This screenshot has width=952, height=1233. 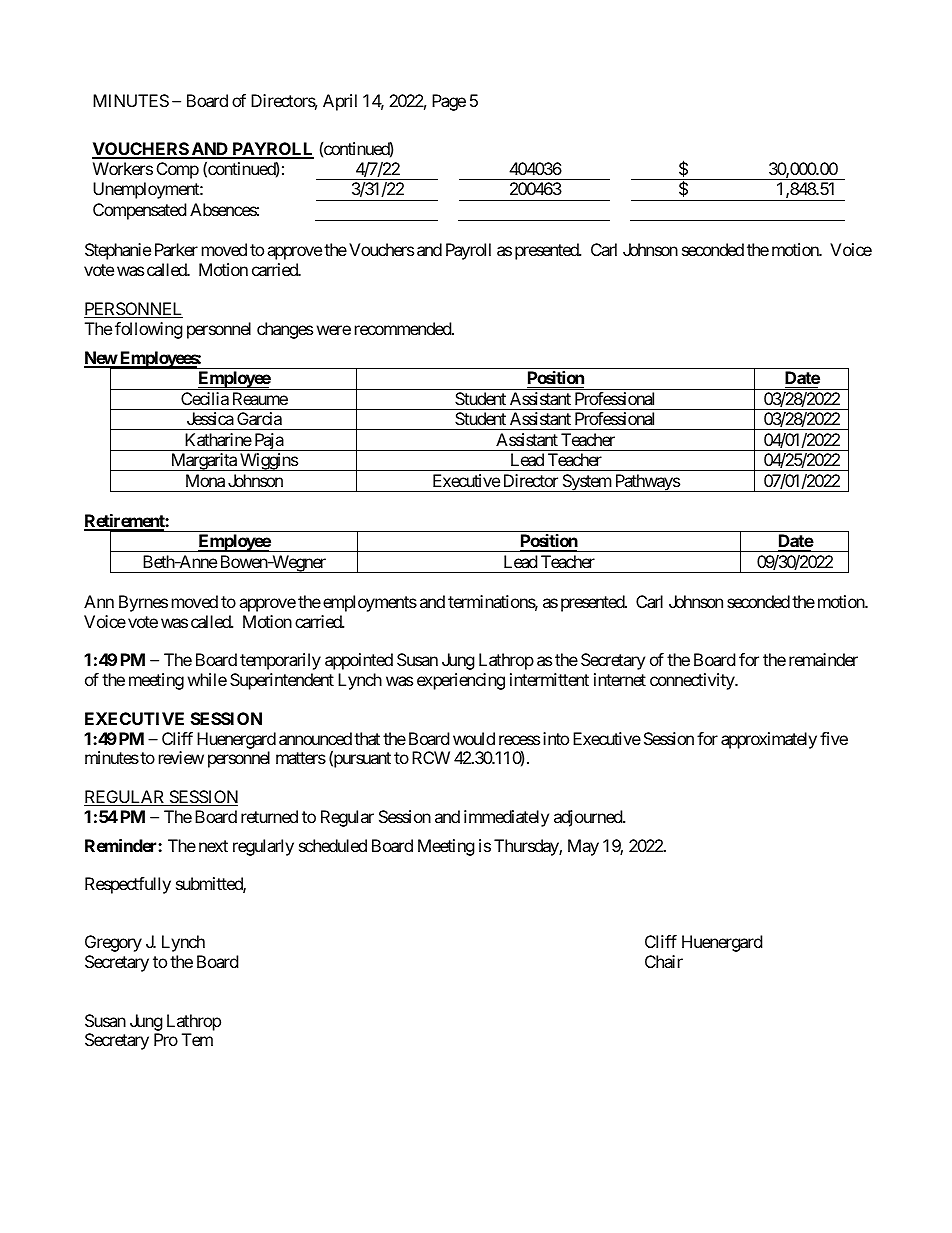 What do you see at coordinates (176, 249) in the screenshot?
I see `Parker` at bounding box center [176, 249].
